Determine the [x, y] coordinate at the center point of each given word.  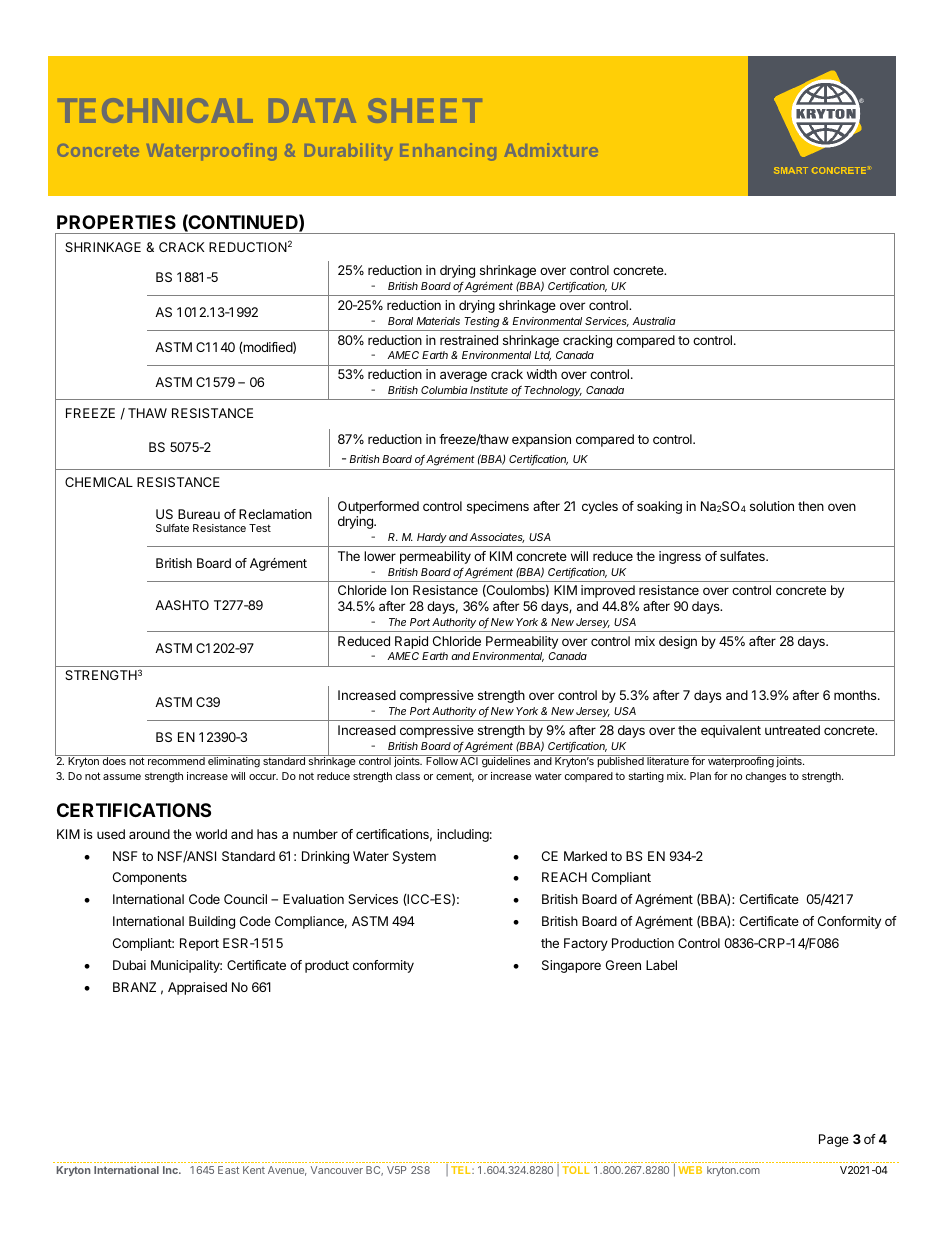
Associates [497, 538]
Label [661, 965]
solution [772, 506]
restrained [469, 340]
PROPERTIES [116, 222]
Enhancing [448, 152]
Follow [442, 761]
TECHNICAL [155, 110]
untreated [792, 730]
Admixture [551, 150]
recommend [176, 761]
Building [212, 922]
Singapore [571, 966]
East [228, 1170]
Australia [654, 321]
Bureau [199, 514]
